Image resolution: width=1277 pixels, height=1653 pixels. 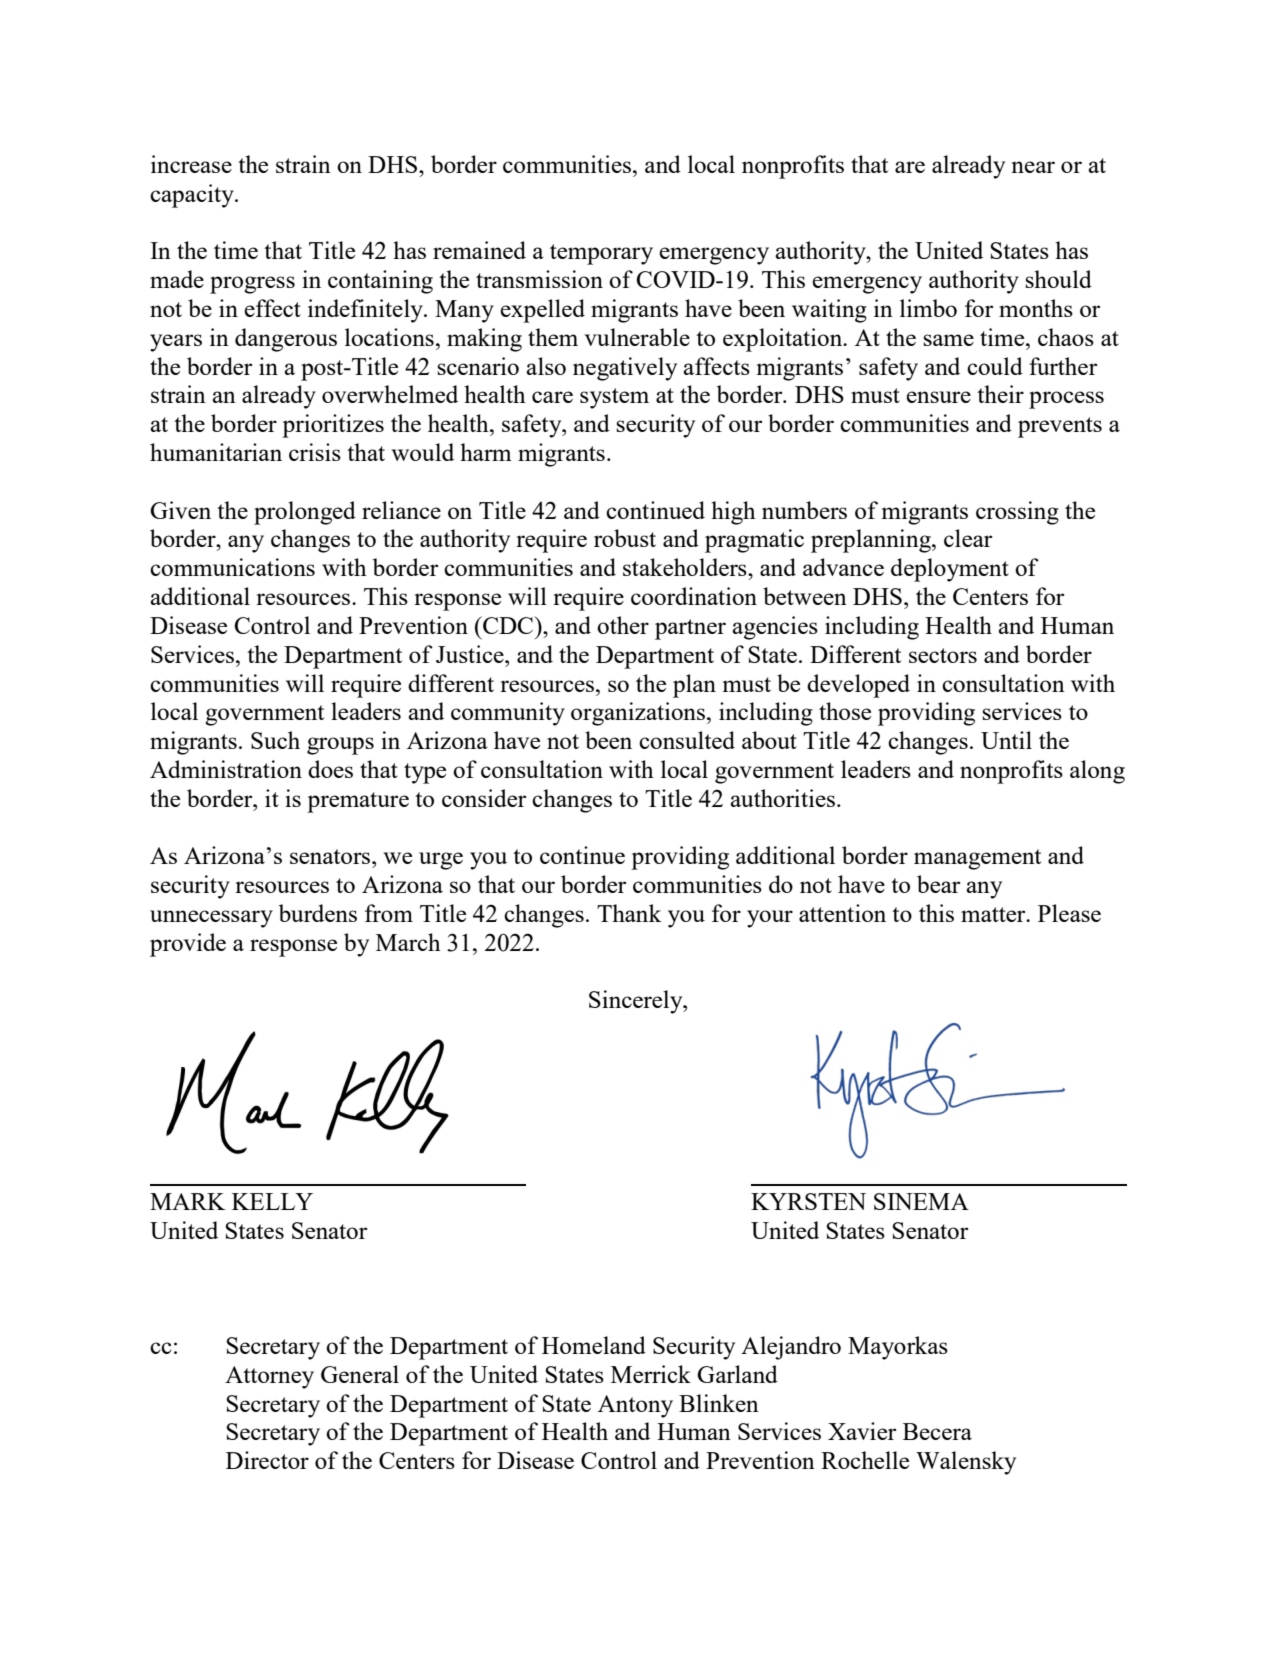 What do you see at coordinates (193, 196) in the screenshot?
I see `capacity` at bounding box center [193, 196].
